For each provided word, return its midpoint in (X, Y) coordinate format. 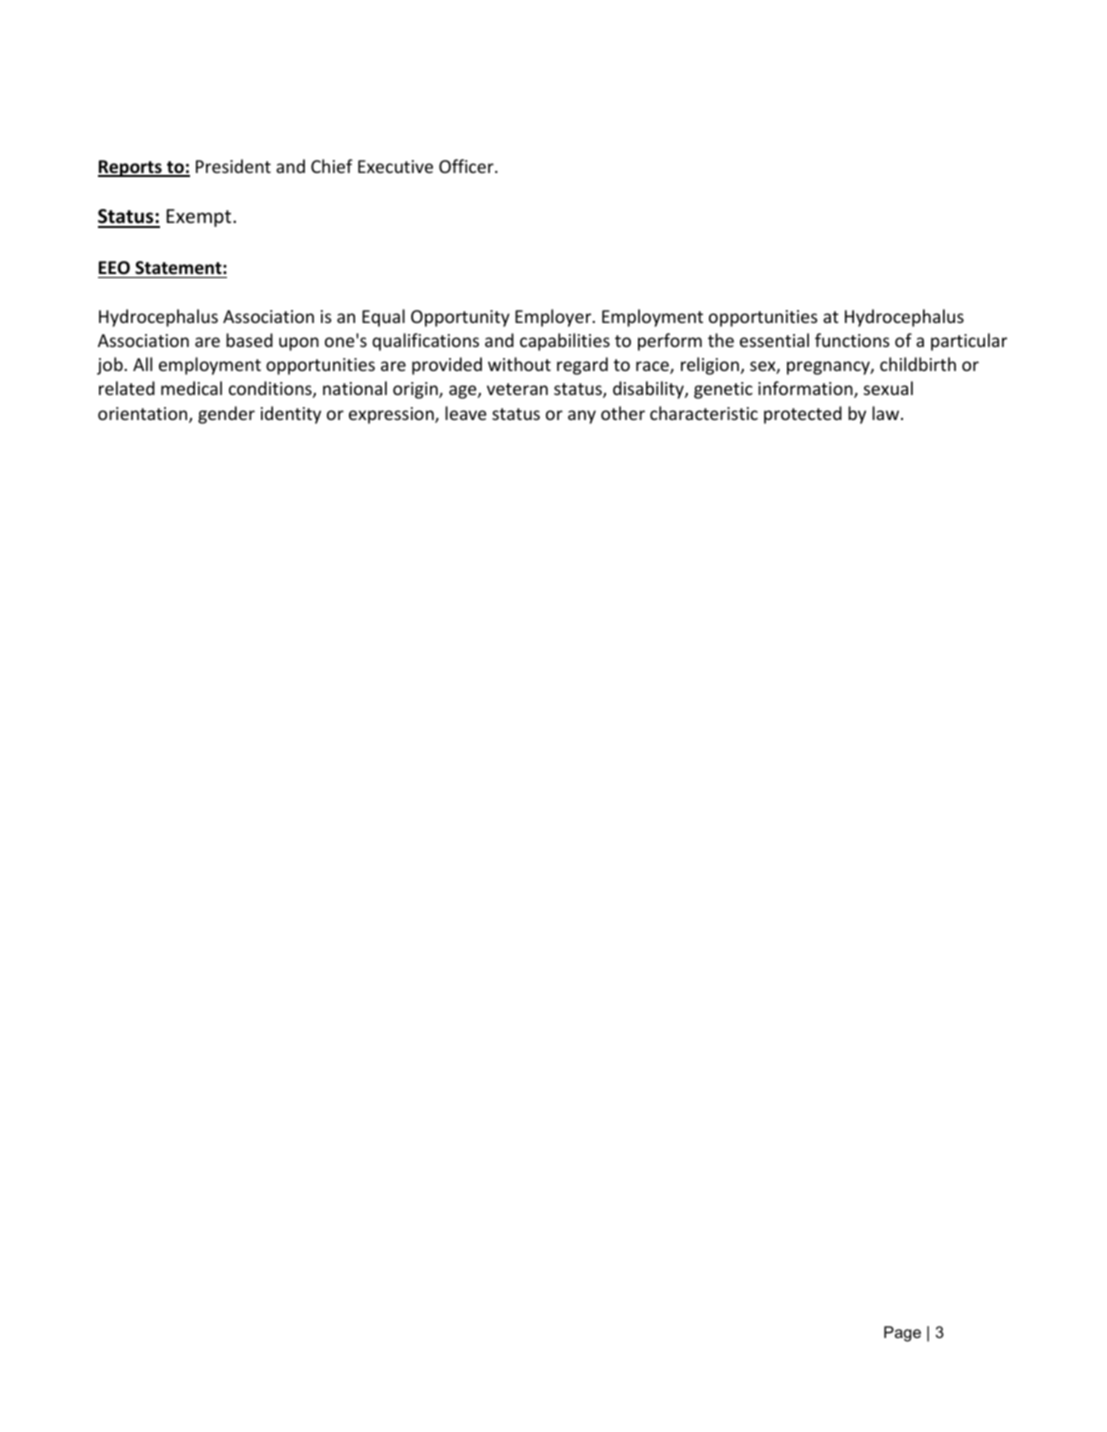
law (887, 413)
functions (852, 340)
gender (226, 415)
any (582, 417)
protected (803, 415)
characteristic (704, 413)
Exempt (200, 218)
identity (291, 415)
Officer (467, 166)
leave (466, 413)
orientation (144, 415)
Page (902, 1334)
